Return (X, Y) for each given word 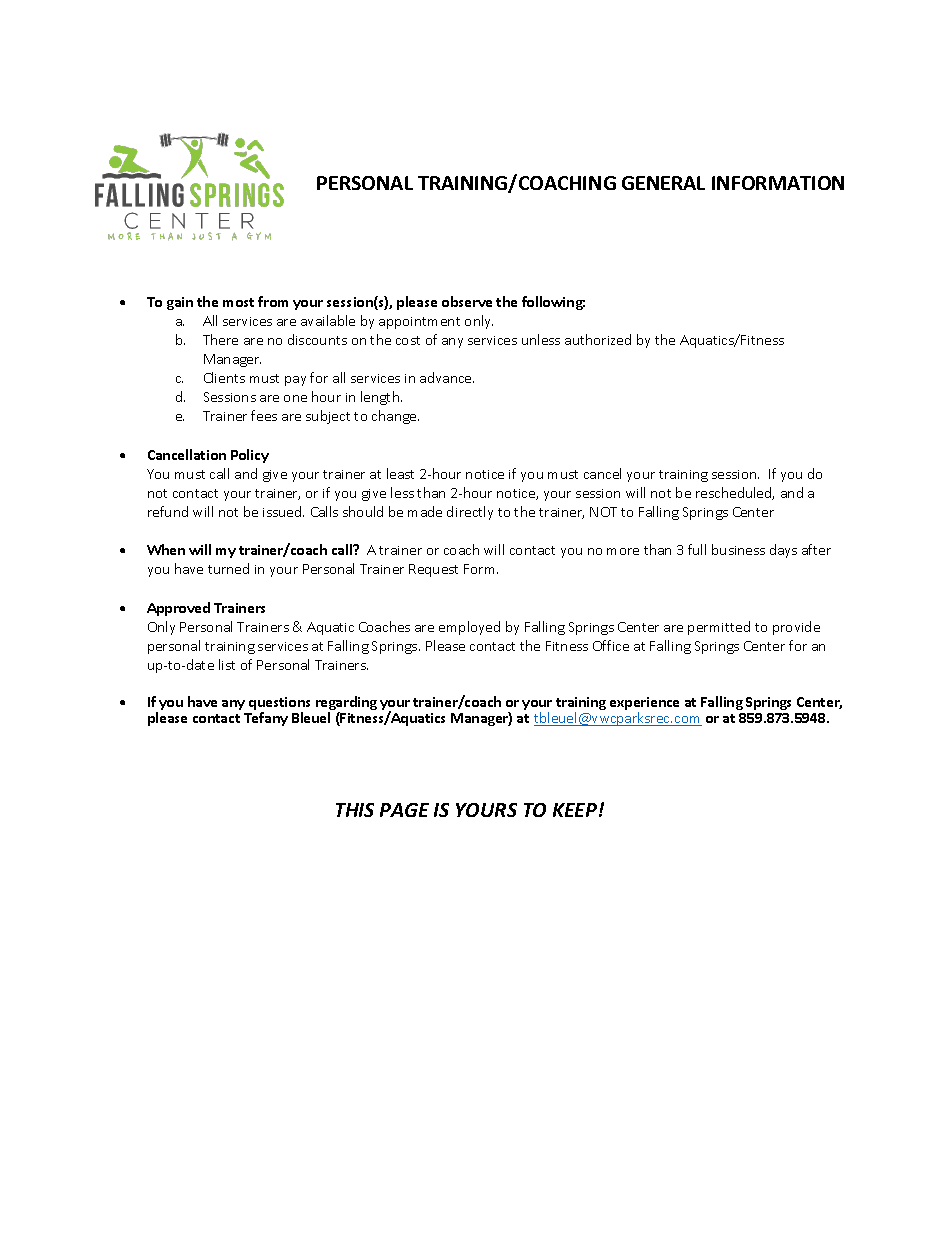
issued (283, 511)
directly (470, 513)
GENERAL (663, 183)
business (738, 549)
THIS (355, 810)
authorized (598, 339)
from (273, 301)
